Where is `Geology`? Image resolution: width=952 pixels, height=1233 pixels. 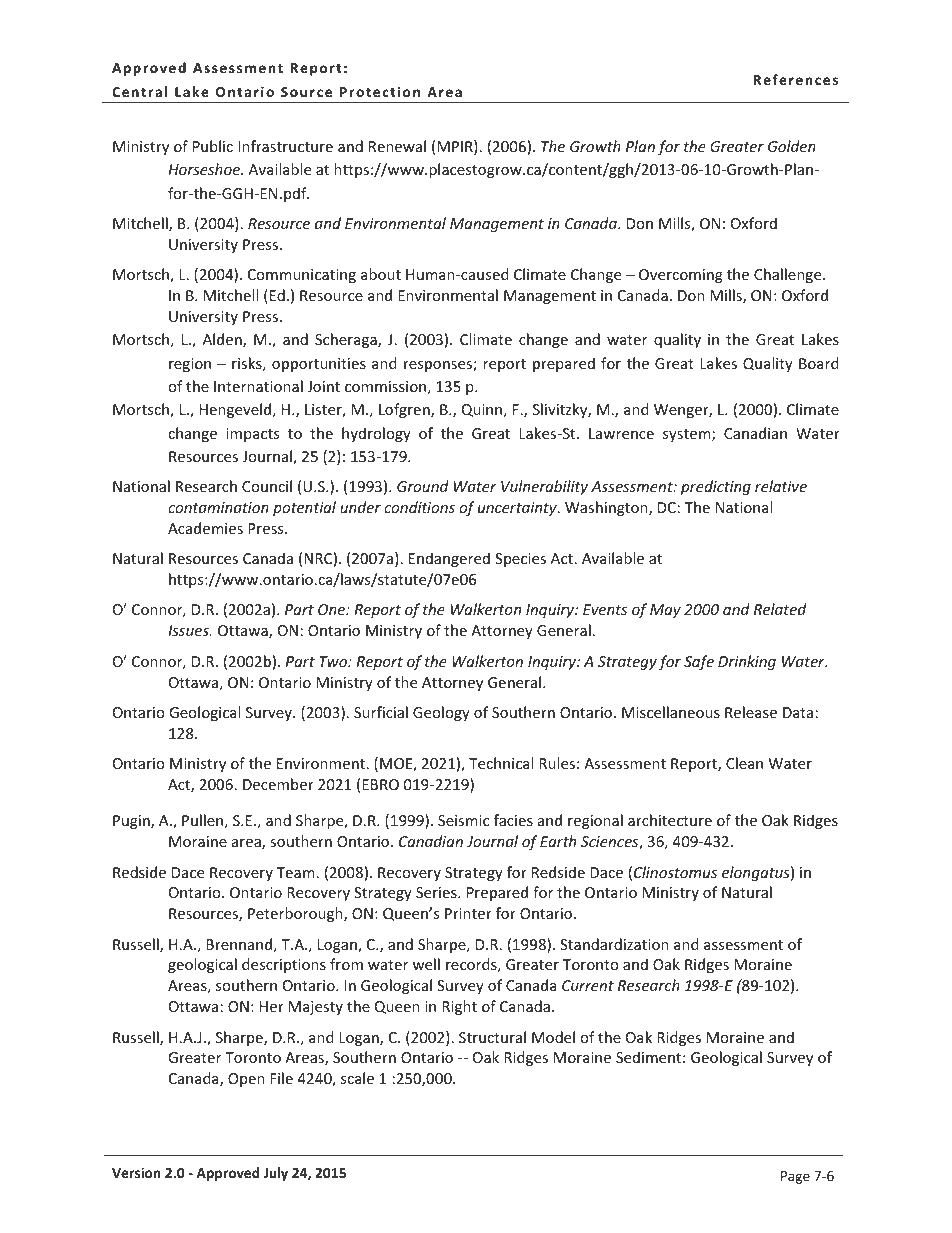 Geology is located at coordinates (441, 713).
